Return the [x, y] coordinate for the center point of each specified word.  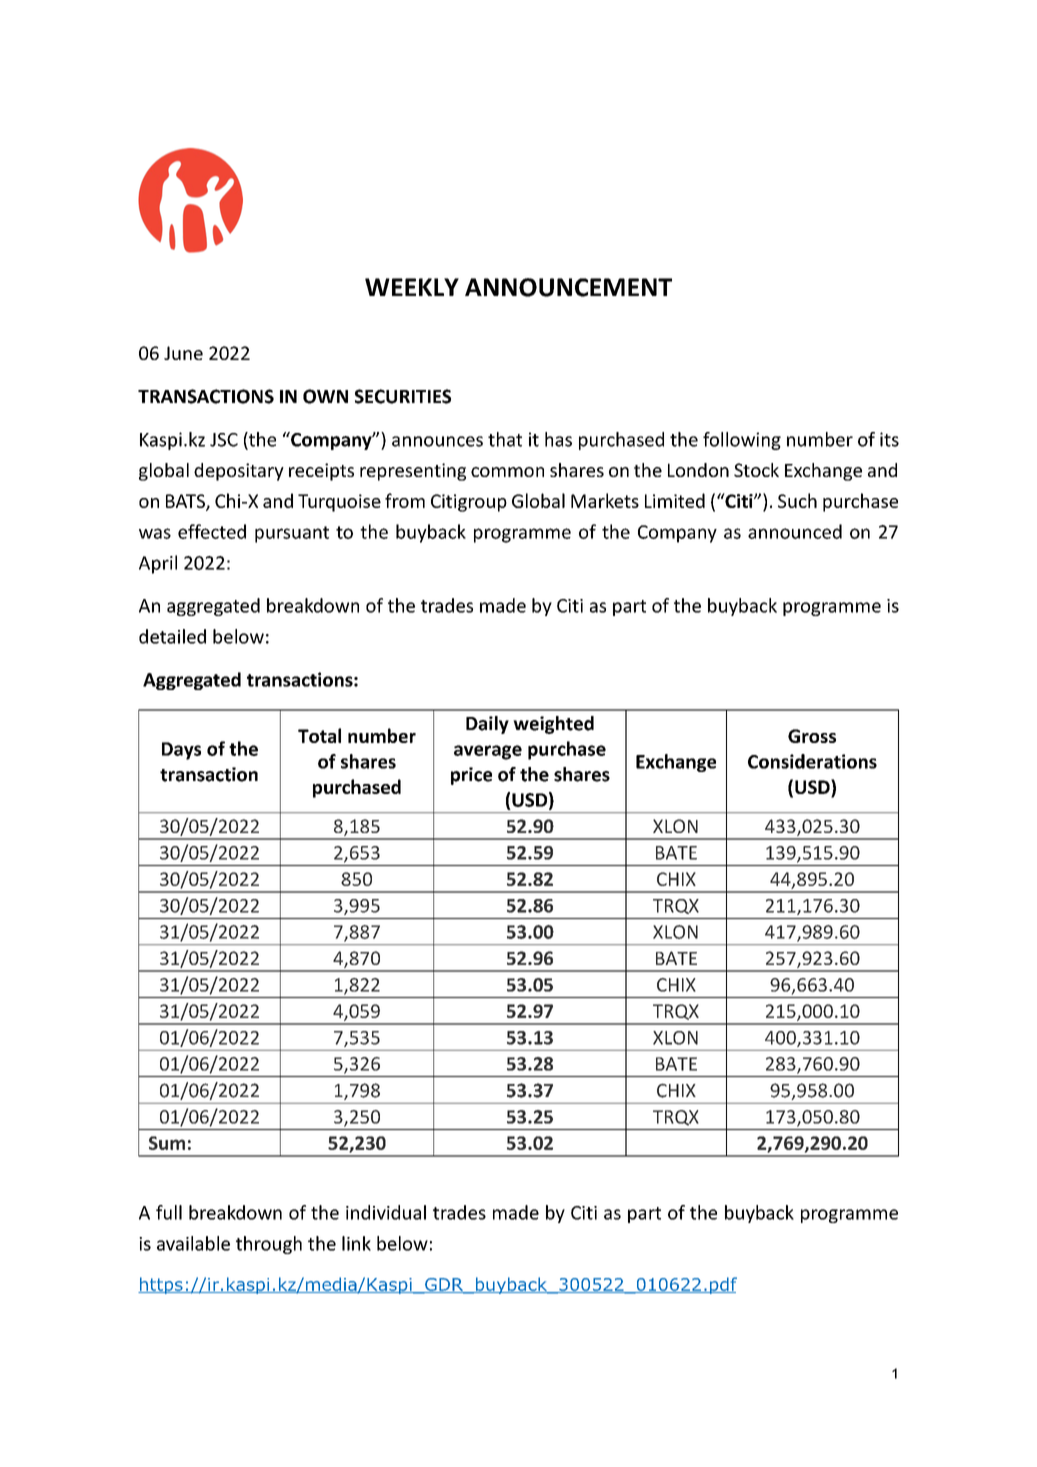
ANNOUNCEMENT [568, 287]
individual [386, 1212]
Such [797, 500]
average [488, 752]
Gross [812, 736]
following [742, 441]
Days [181, 751]
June [183, 353]
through [269, 1245]
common [507, 472]
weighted [553, 725]
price [471, 776]
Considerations [812, 761]
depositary [239, 472]
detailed [172, 636]
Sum [167, 1143]
